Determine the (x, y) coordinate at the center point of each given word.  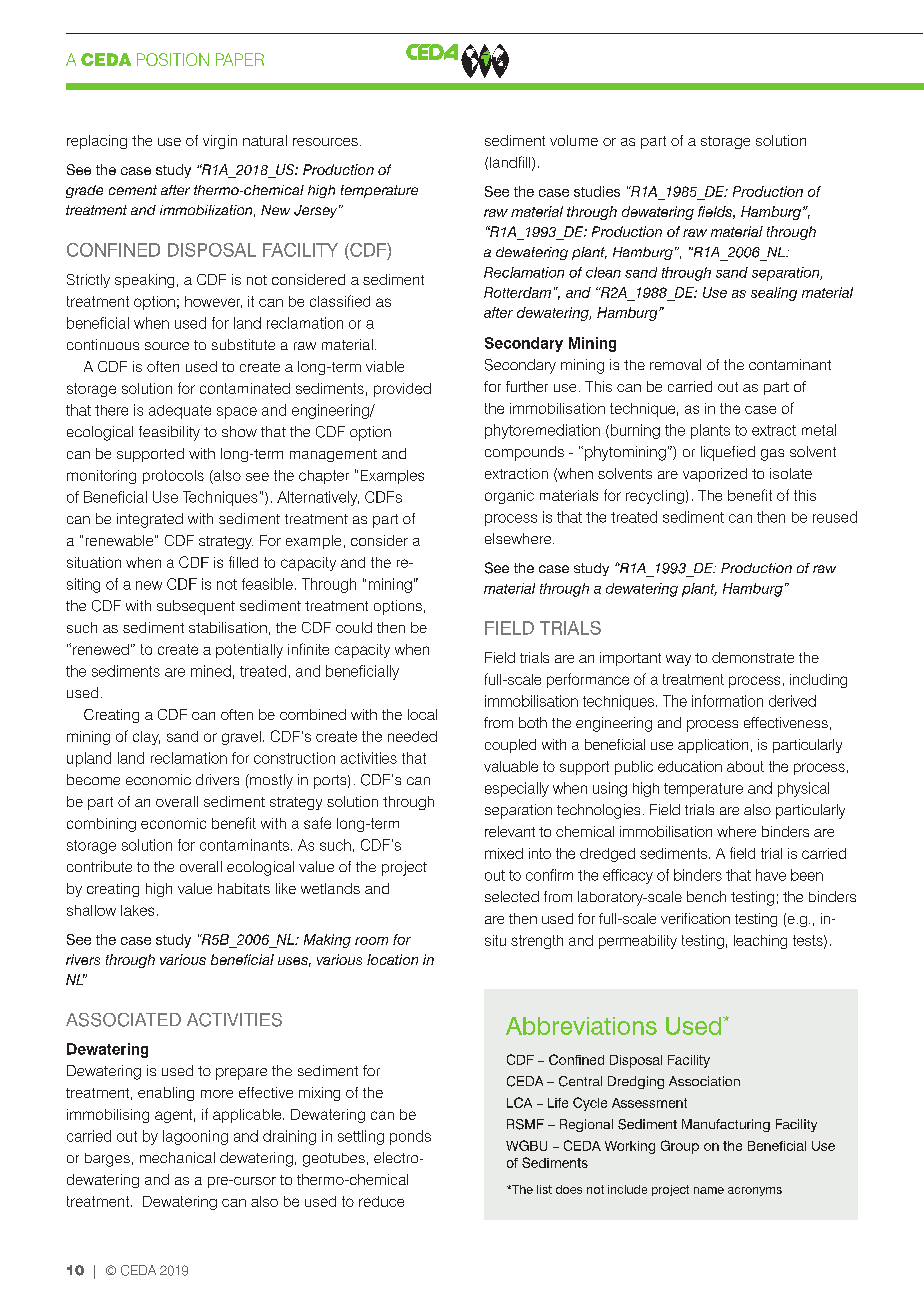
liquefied (728, 453)
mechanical (177, 1157)
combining (101, 825)
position (173, 59)
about (745, 766)
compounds (524, 453)
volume (574, 140)
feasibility (169, 433)
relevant (510, 831)
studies (597, 191)
